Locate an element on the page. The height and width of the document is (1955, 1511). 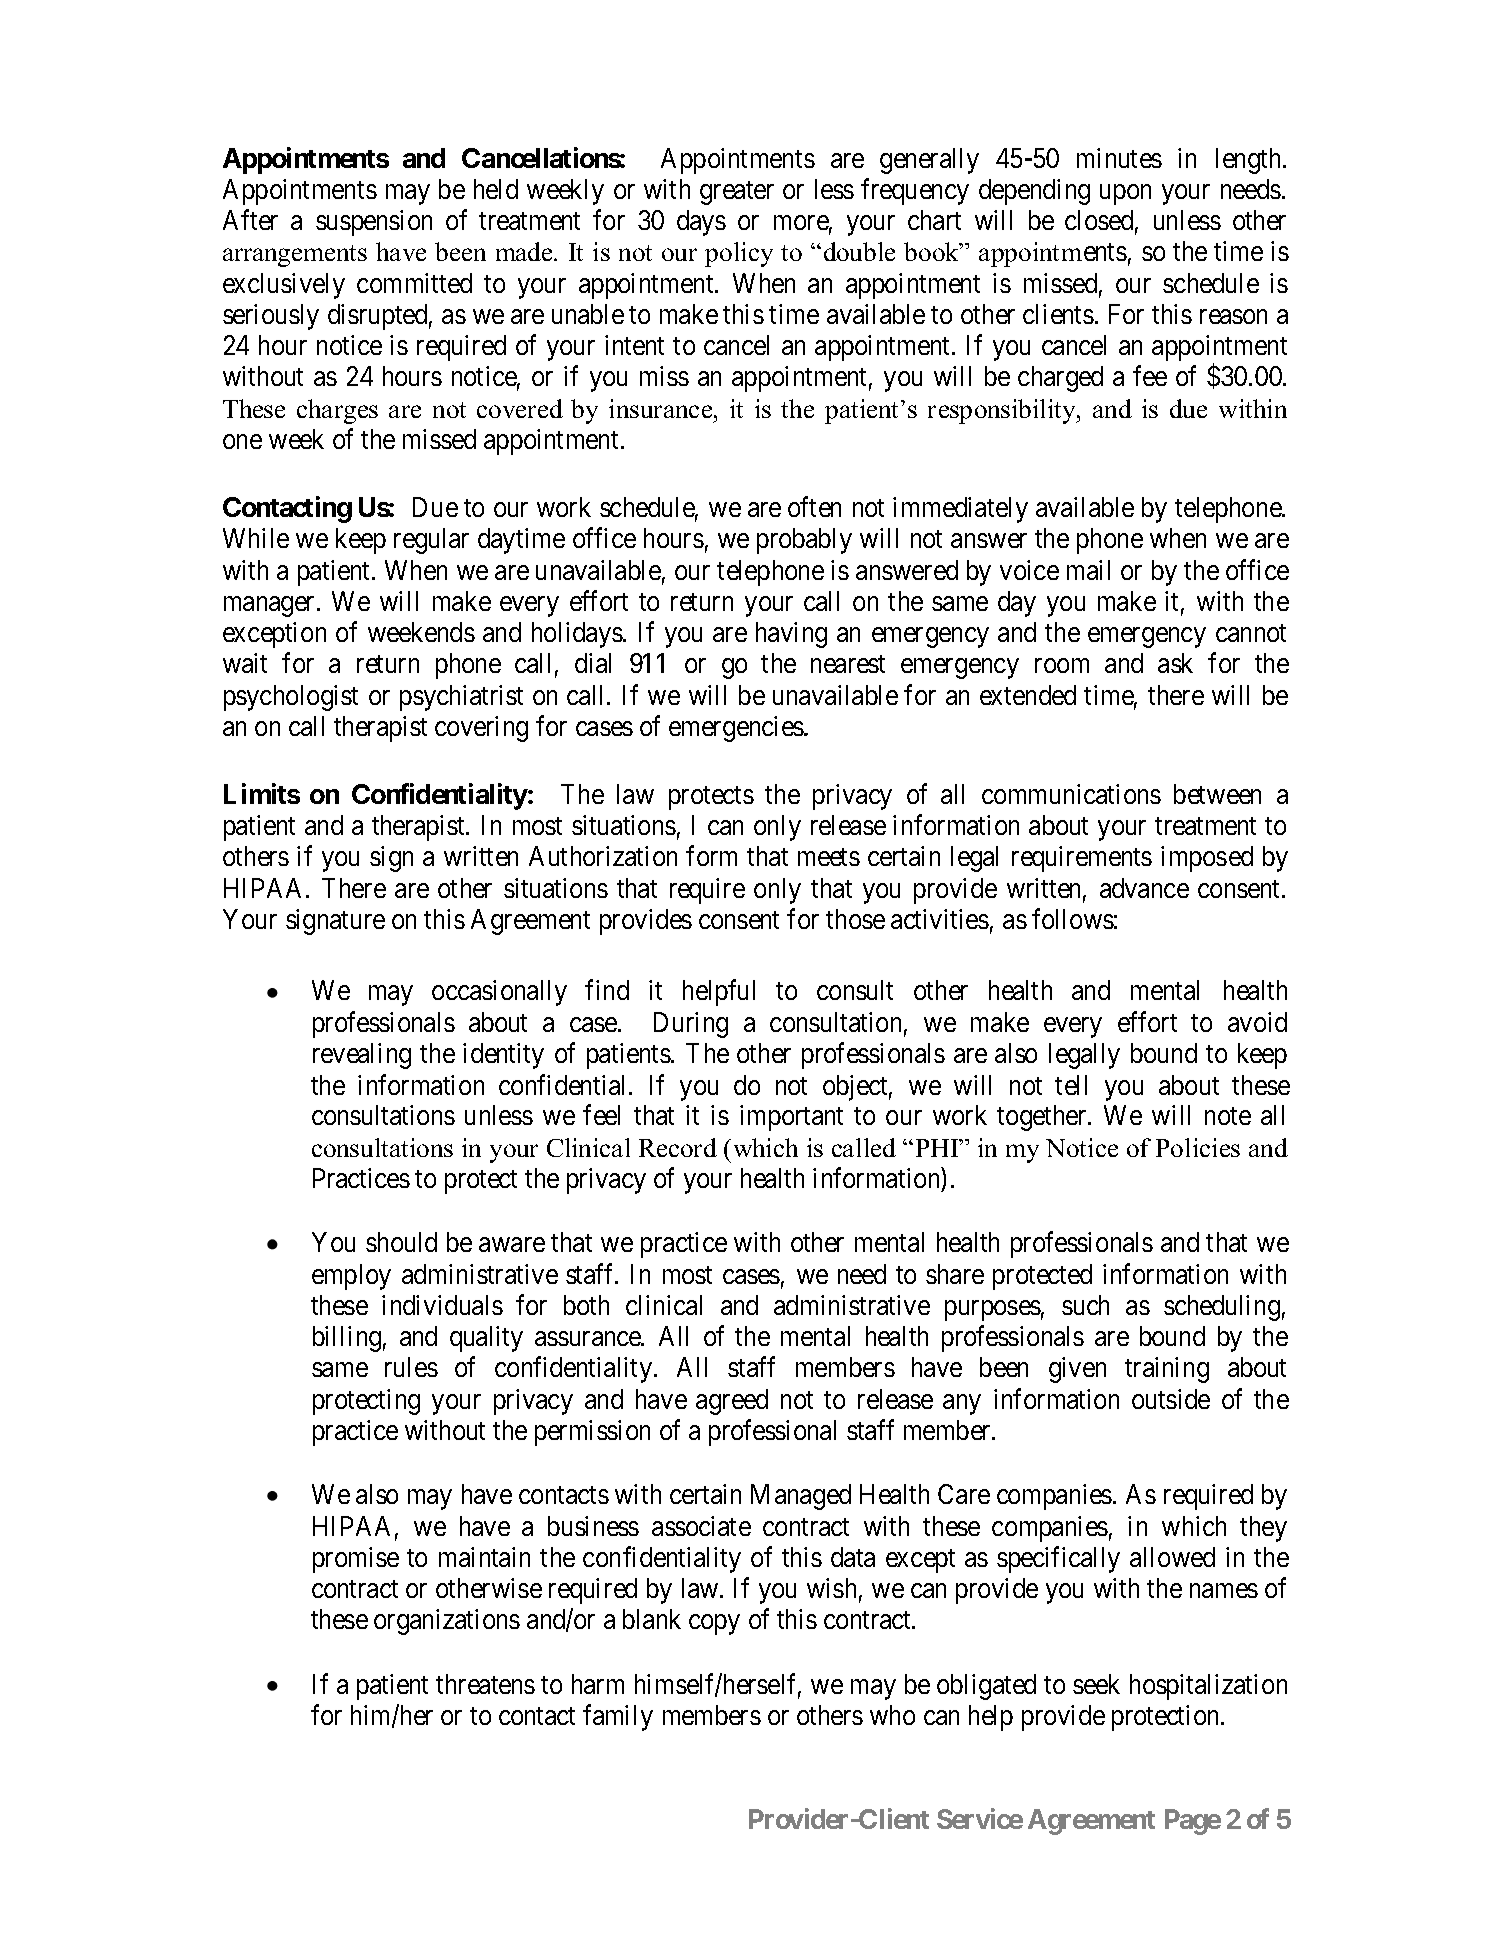
upon is located at coordinates (1125, 195).
